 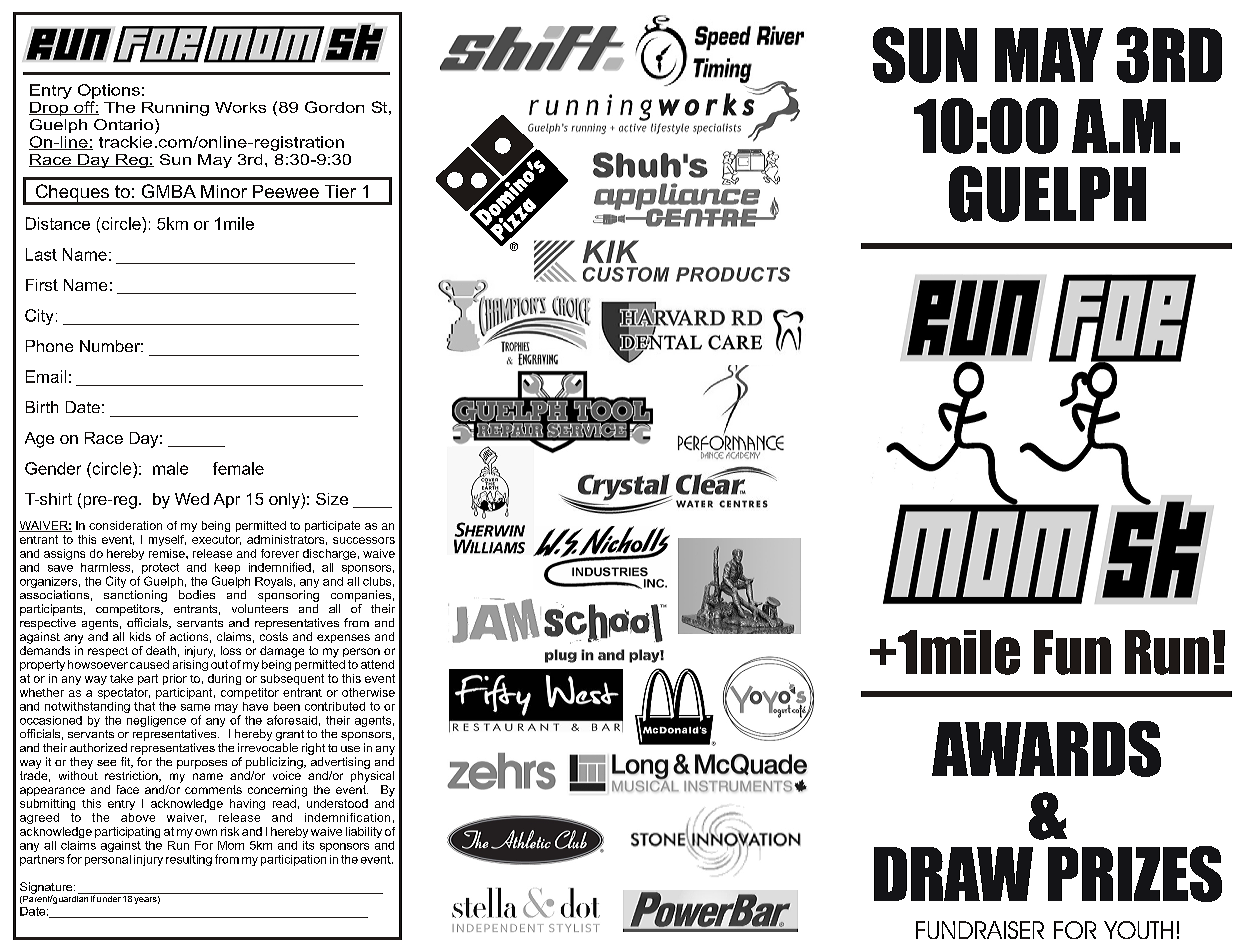 What do you see at coordinates (192, 499) in the screenshot?
I see `Wed` at bounding box center [192, 499].
